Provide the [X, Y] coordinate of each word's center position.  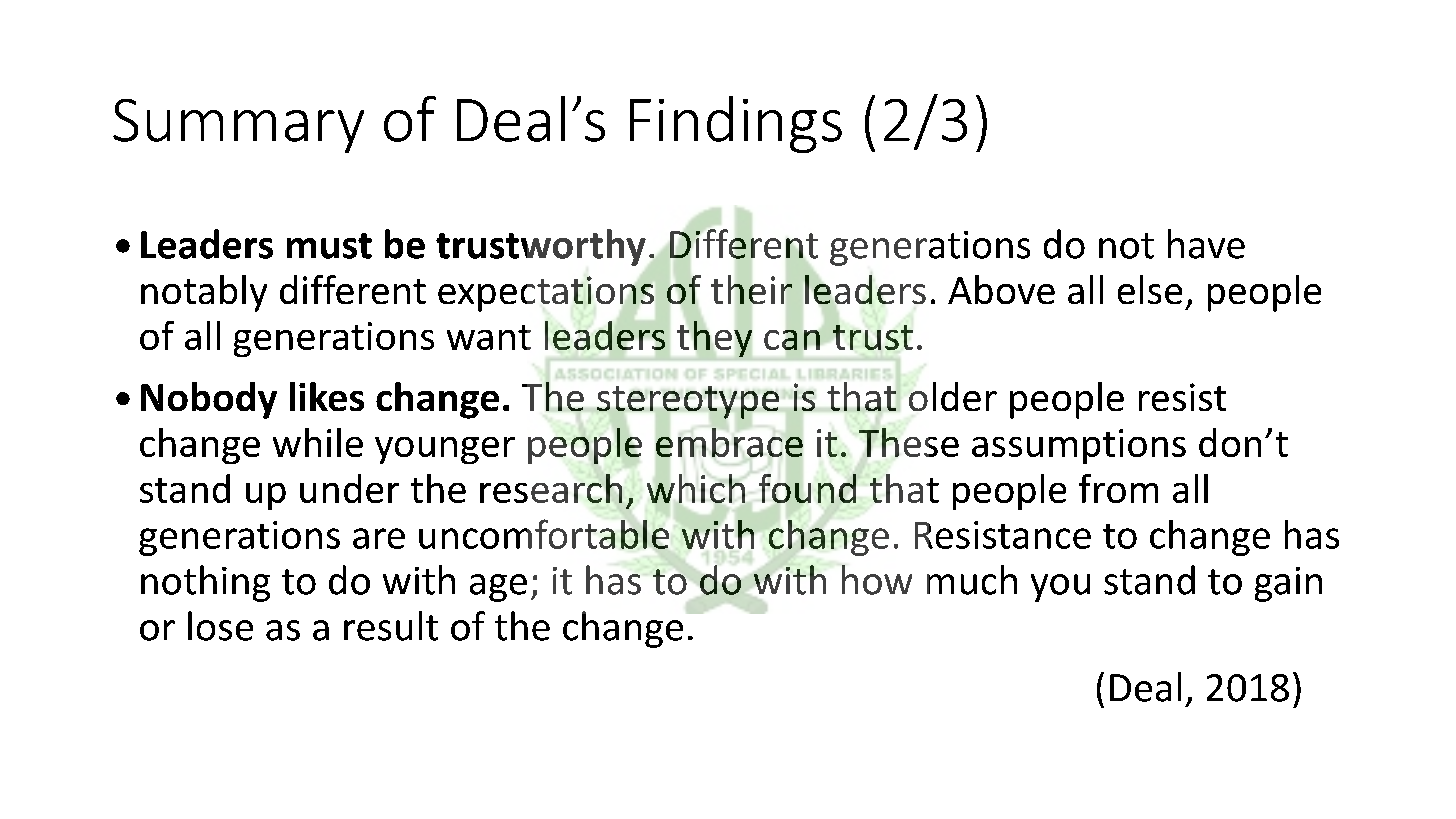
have [1206, 244]
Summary [238, 126]
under [349, 488]
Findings [736, 124]
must [329, 246]
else [1150, 289]
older [953, 396]
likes [327, 396]
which [696, 488]
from [1118, 488]
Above [1001, 289]
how [877, 580]
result [391, 626]
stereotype [687, 403]
